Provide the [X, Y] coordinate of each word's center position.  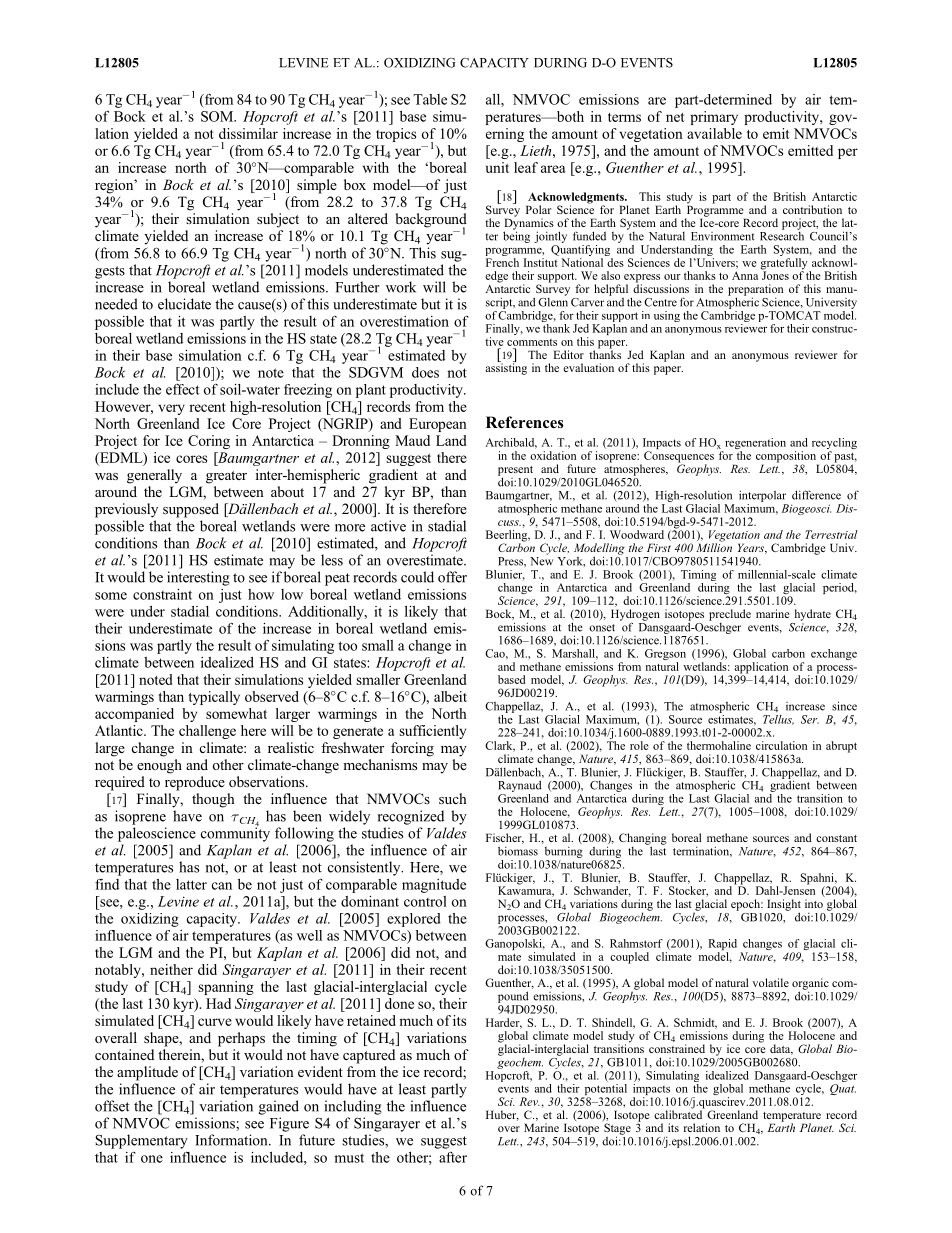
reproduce [195, 783]
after [453, 1157]
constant [836, 838]
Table [430, 99]
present [515, 472]
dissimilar [248, 133]
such [453, 798]
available [714, 133]
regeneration [754, 445]
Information [232, 1140]
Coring [209, 442]
